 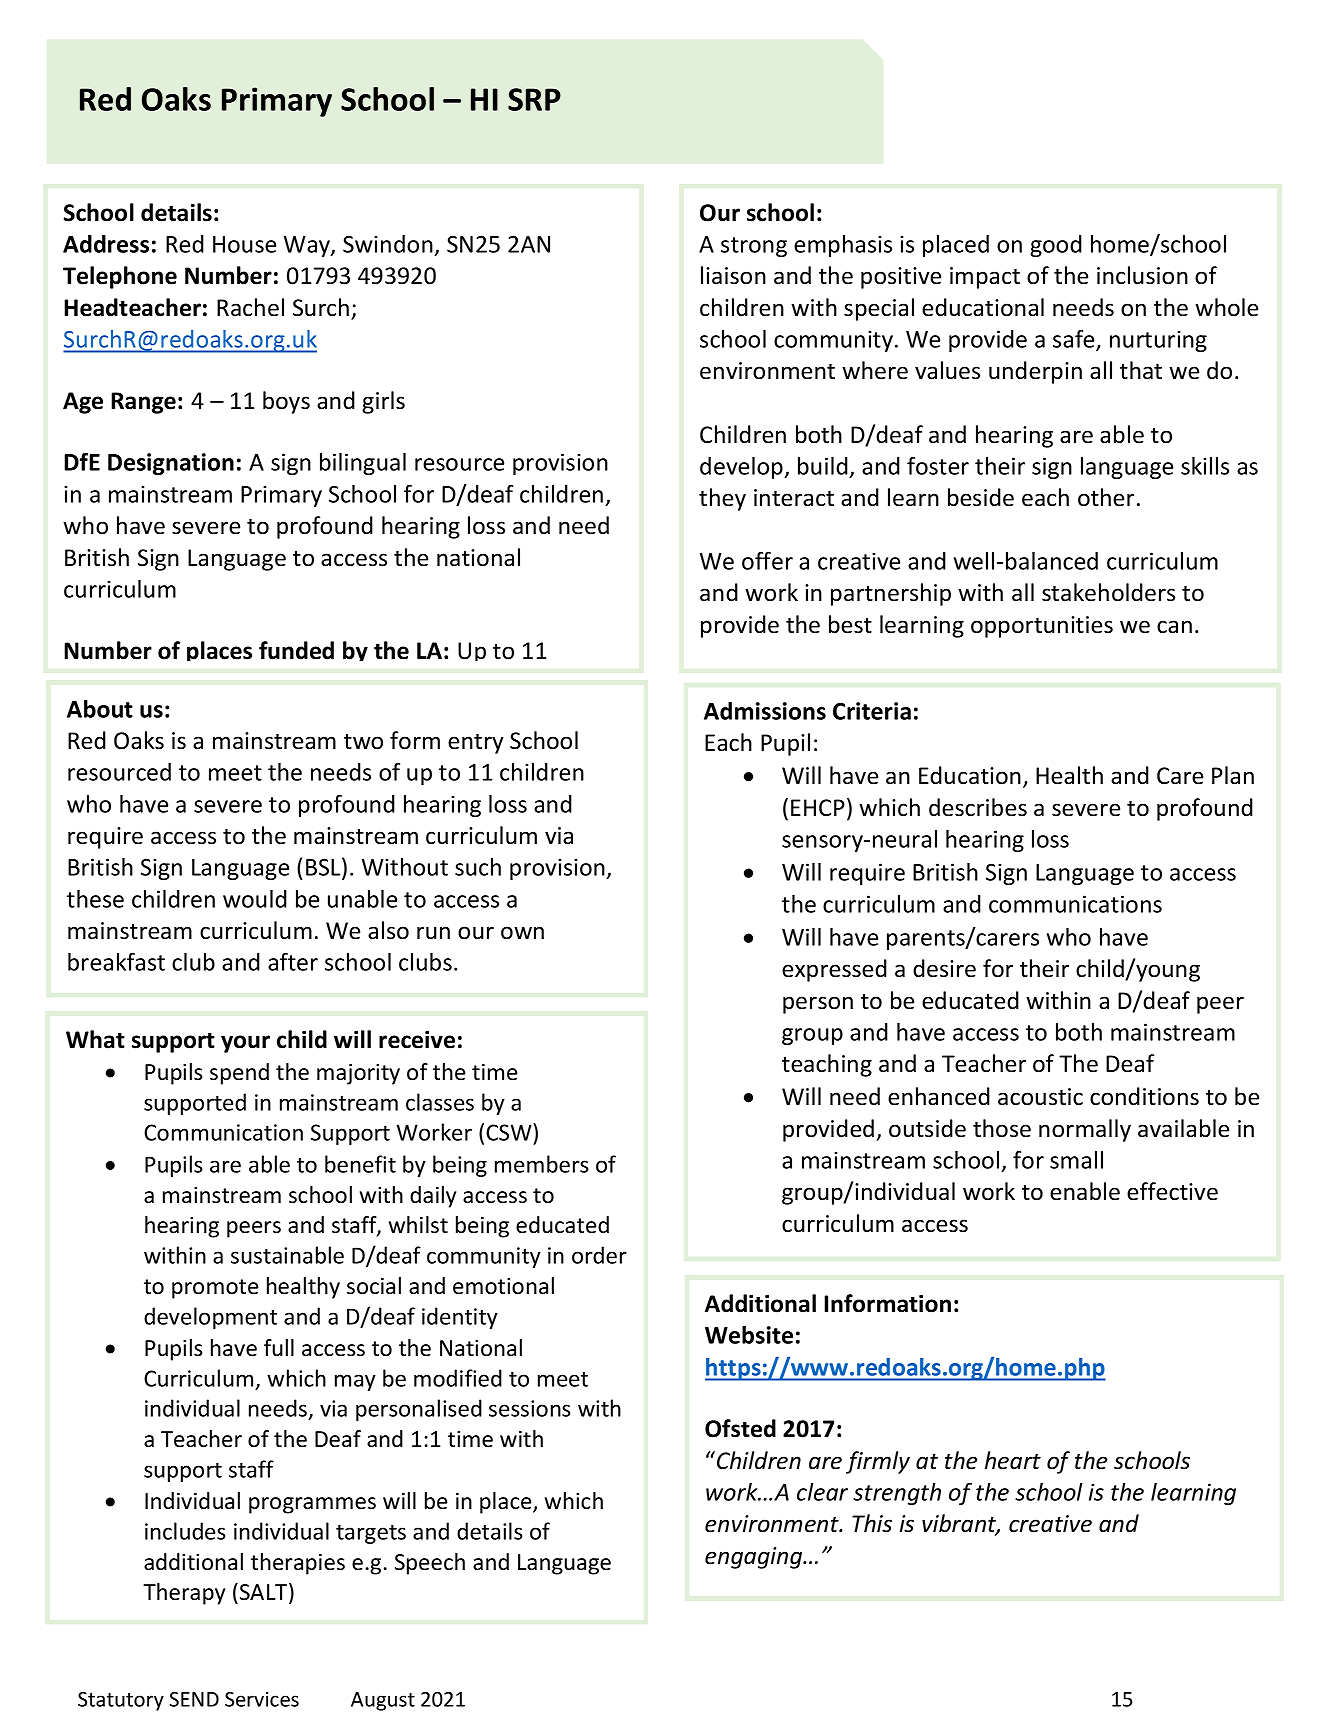 What do you see at coordinates (534, 99) in the screenshot?
I see `SRP` at bounding box center [534, 99].
